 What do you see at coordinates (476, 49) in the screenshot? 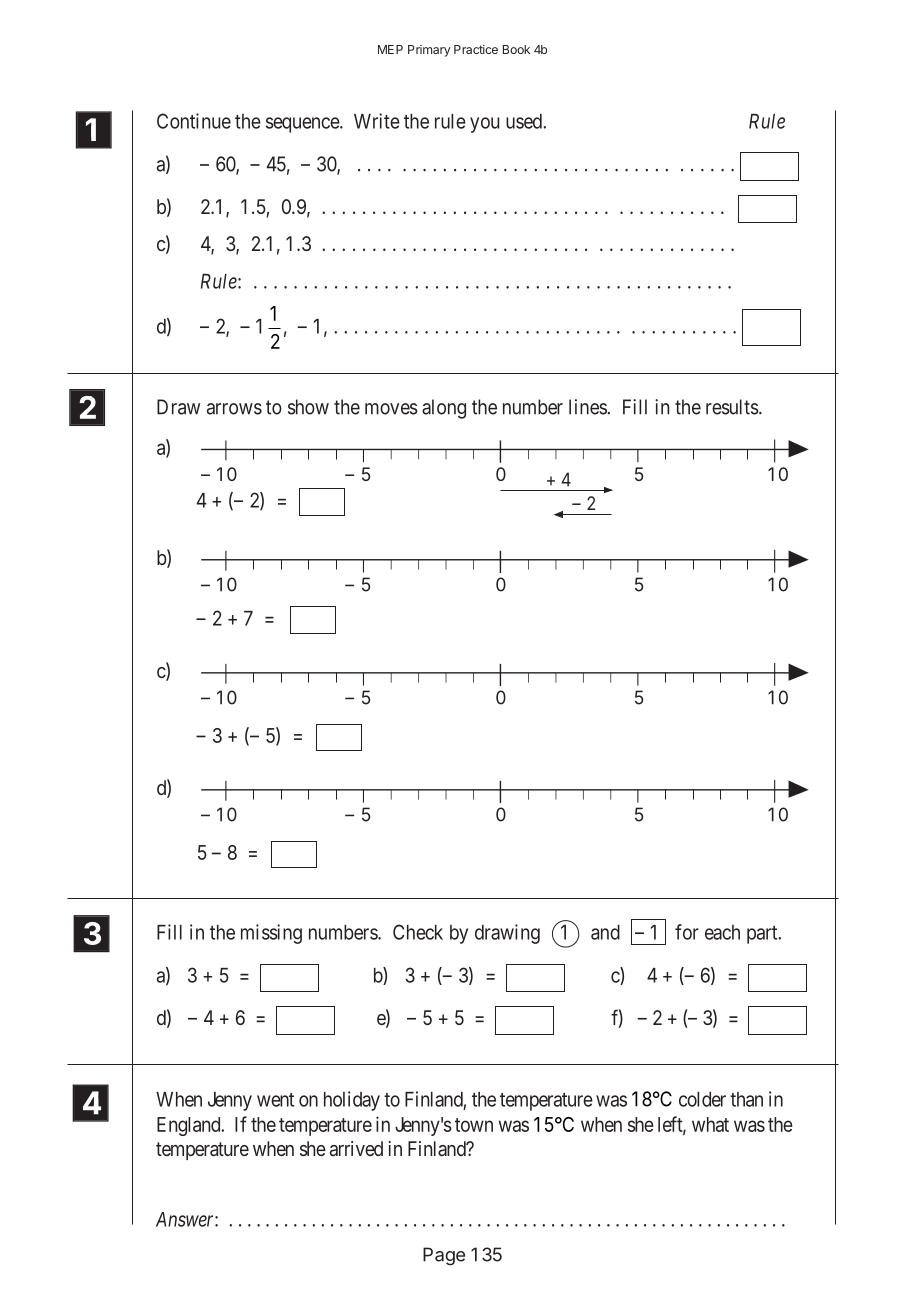
I see `Practice` at bounding box center [476, 49].
